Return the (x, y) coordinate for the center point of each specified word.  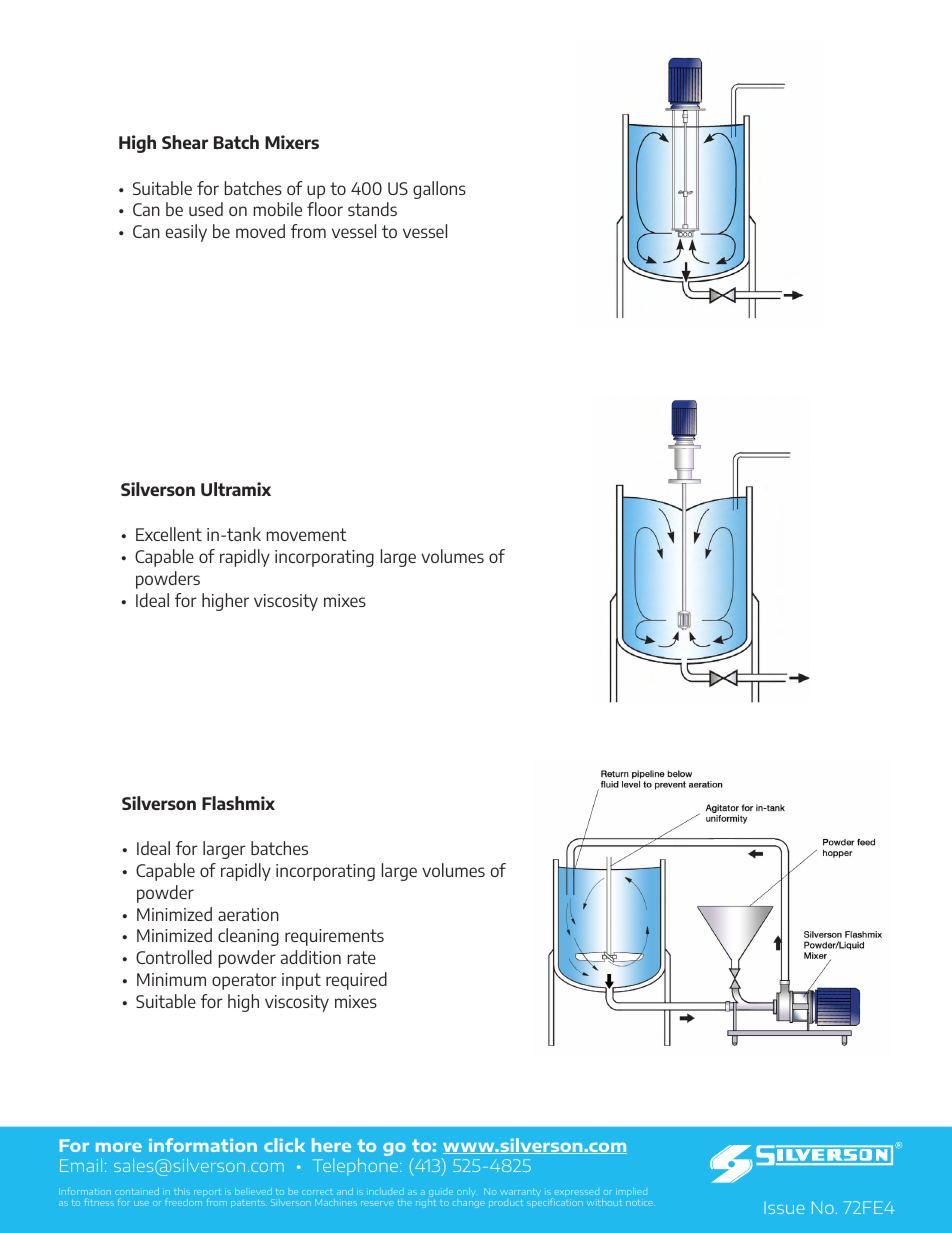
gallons (439, 190)
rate (362, 957)
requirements (334, 937)
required (356, 981)
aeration (248, 914)
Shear (185, 142)
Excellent (169, 534)
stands (372, 209)
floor (325, 209)
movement (307, 534)
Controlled (174, 957)
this (182, 1191)
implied (631, 1192)
